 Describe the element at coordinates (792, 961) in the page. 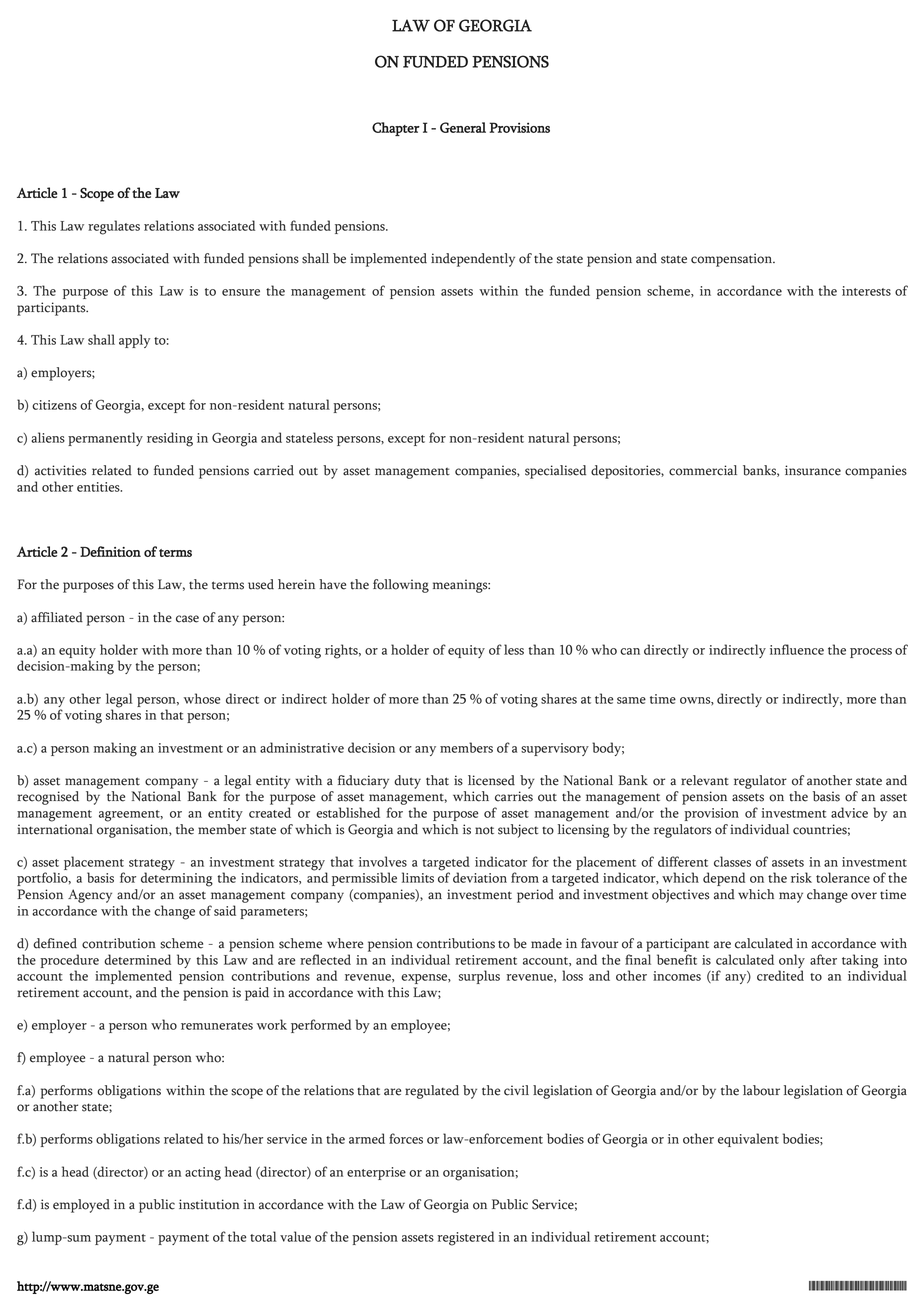

I see `only` at that location.
